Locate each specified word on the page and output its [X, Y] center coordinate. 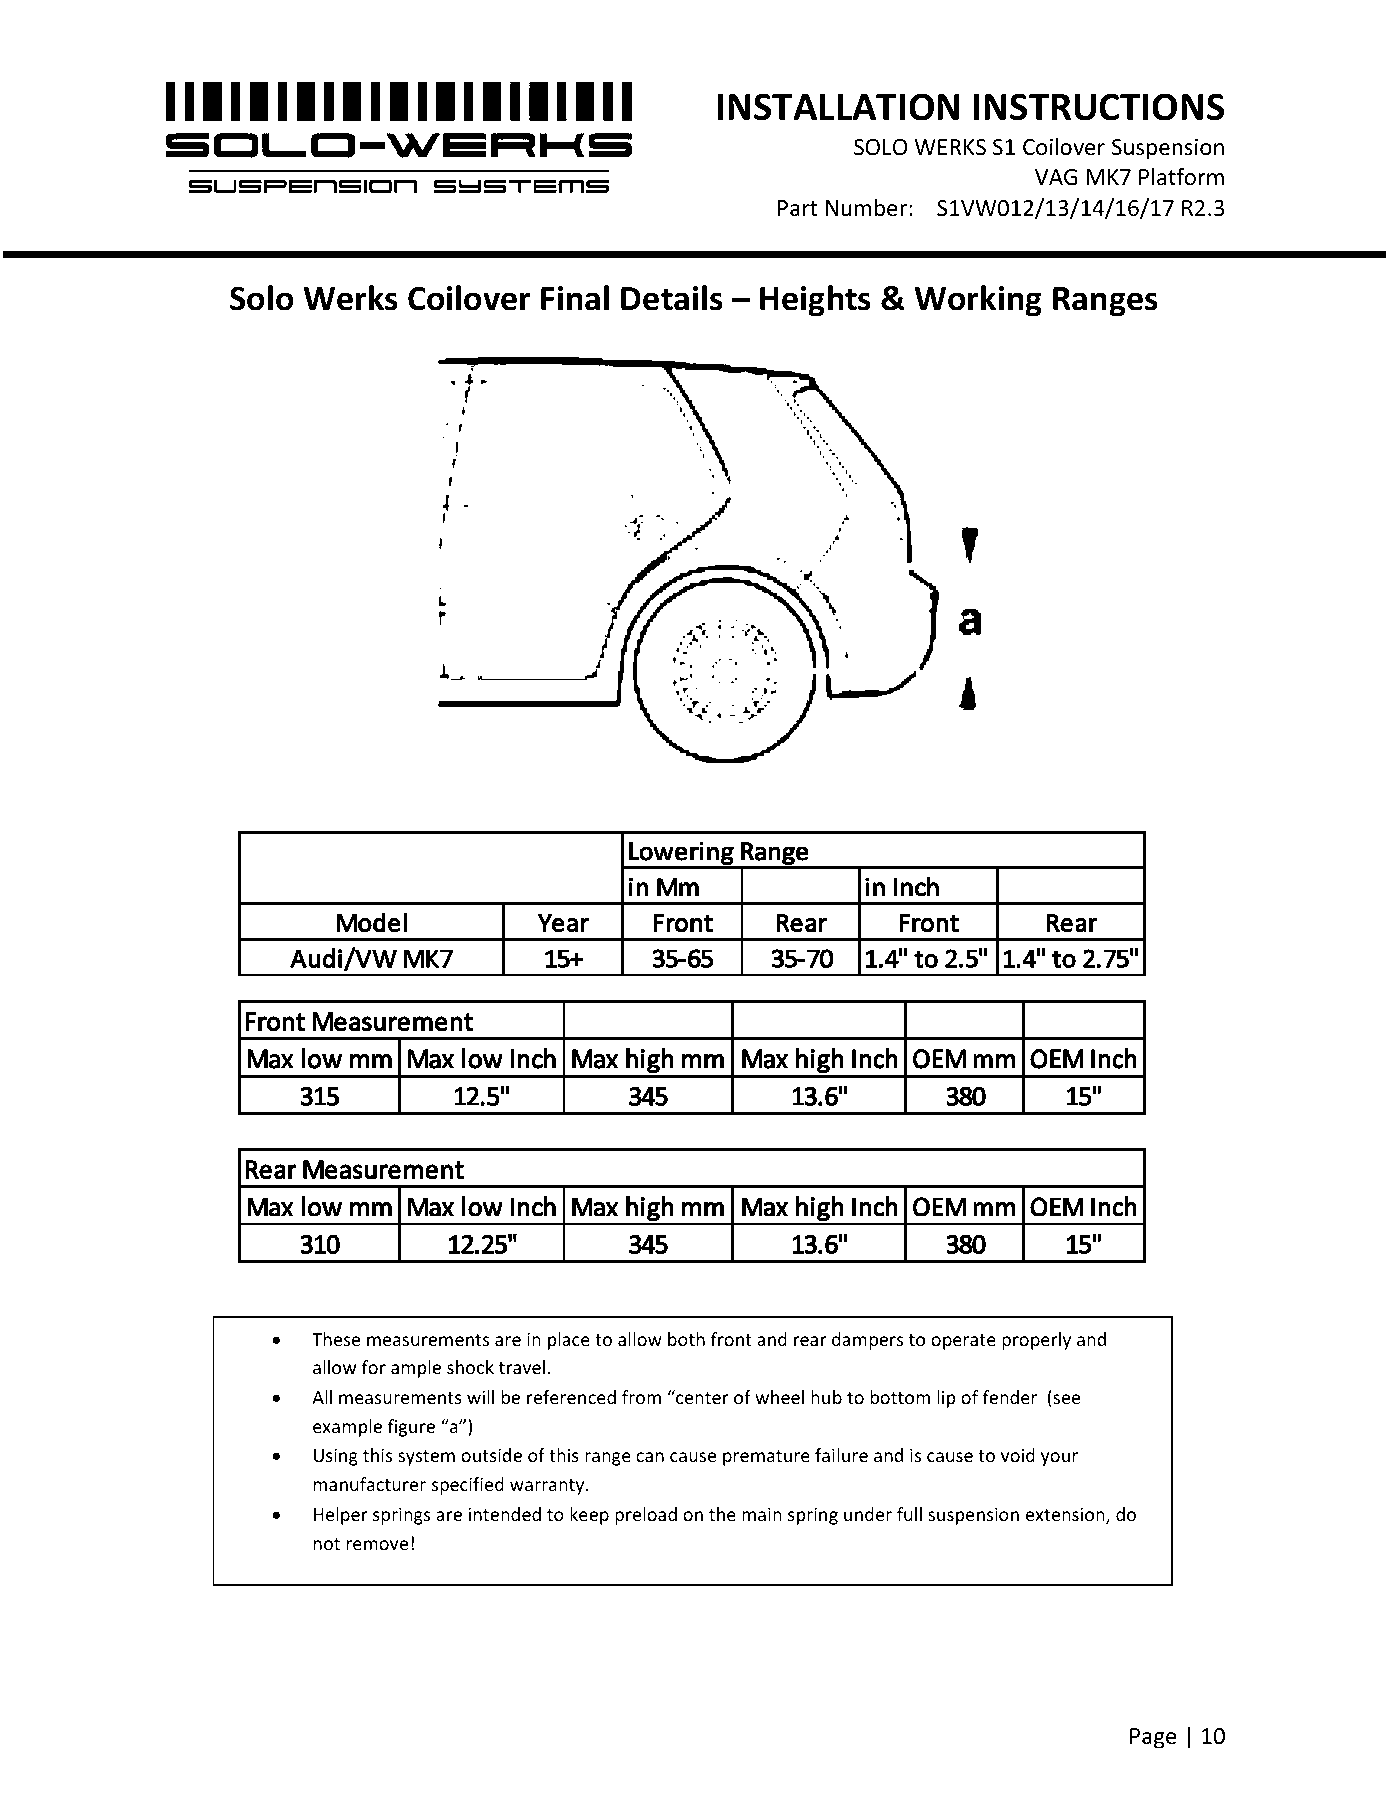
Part [798, 208]
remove [377, 1545]
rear [810, 1341]
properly [1036, 1341]
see [1065, 1400]
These [336, 1339]
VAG [1056, 177]
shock [470, 1367]
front [731, 1339]
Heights [815, 301]
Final [575, 298]
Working [978, 301]
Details [672, 298]
